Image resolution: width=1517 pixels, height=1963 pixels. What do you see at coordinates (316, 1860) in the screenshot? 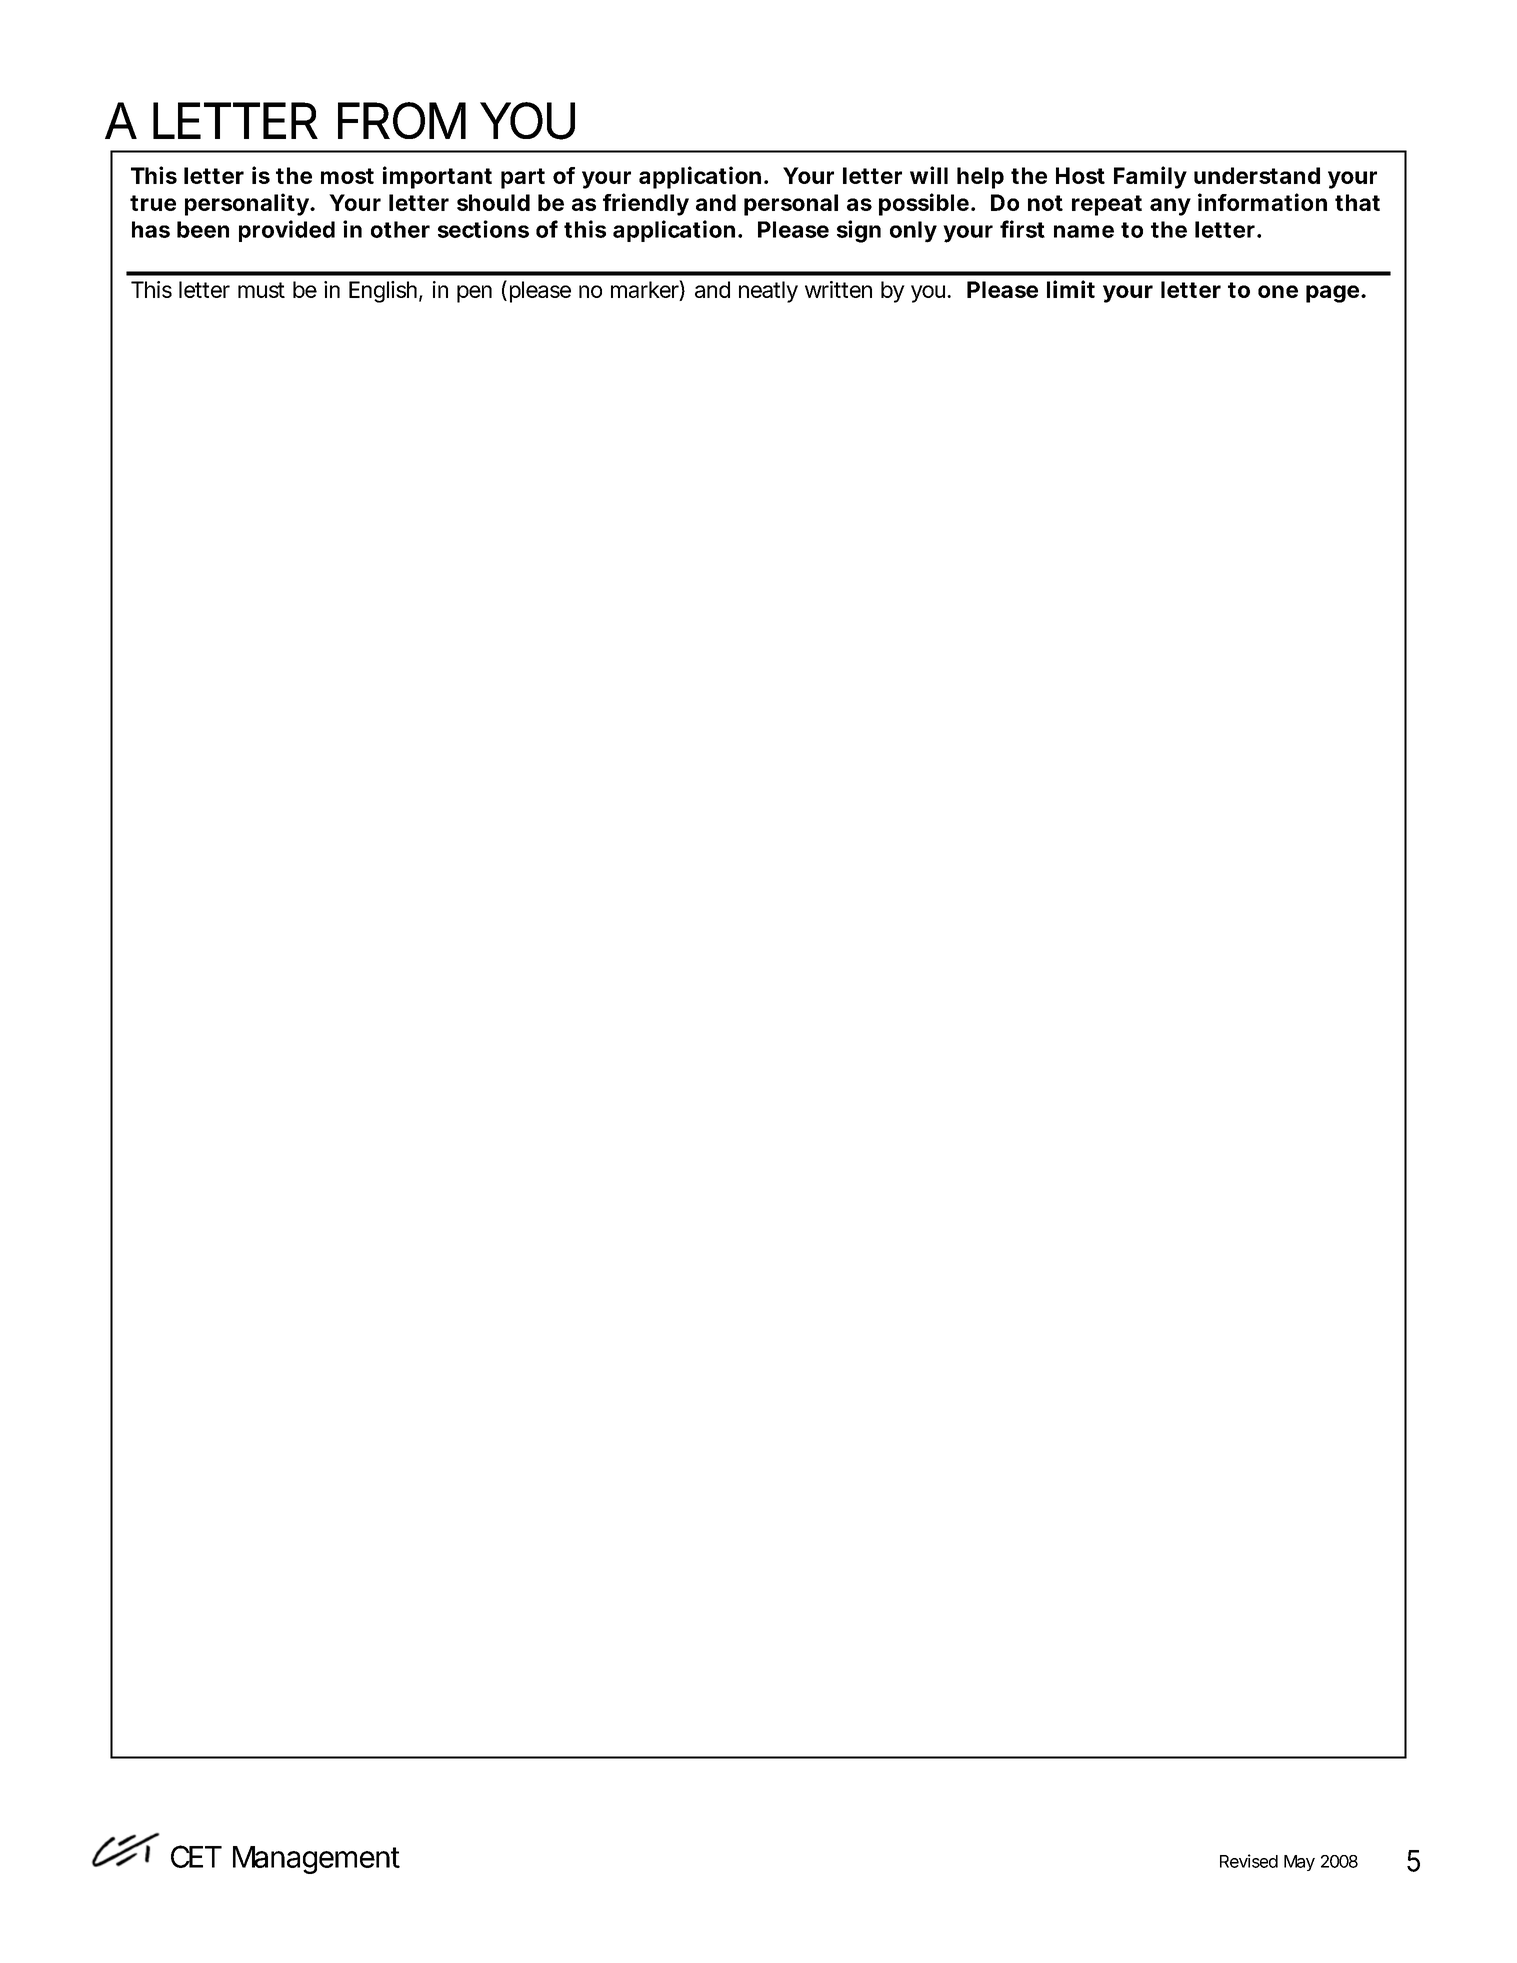
I see `Management` at bounding box center [316, 1860].
